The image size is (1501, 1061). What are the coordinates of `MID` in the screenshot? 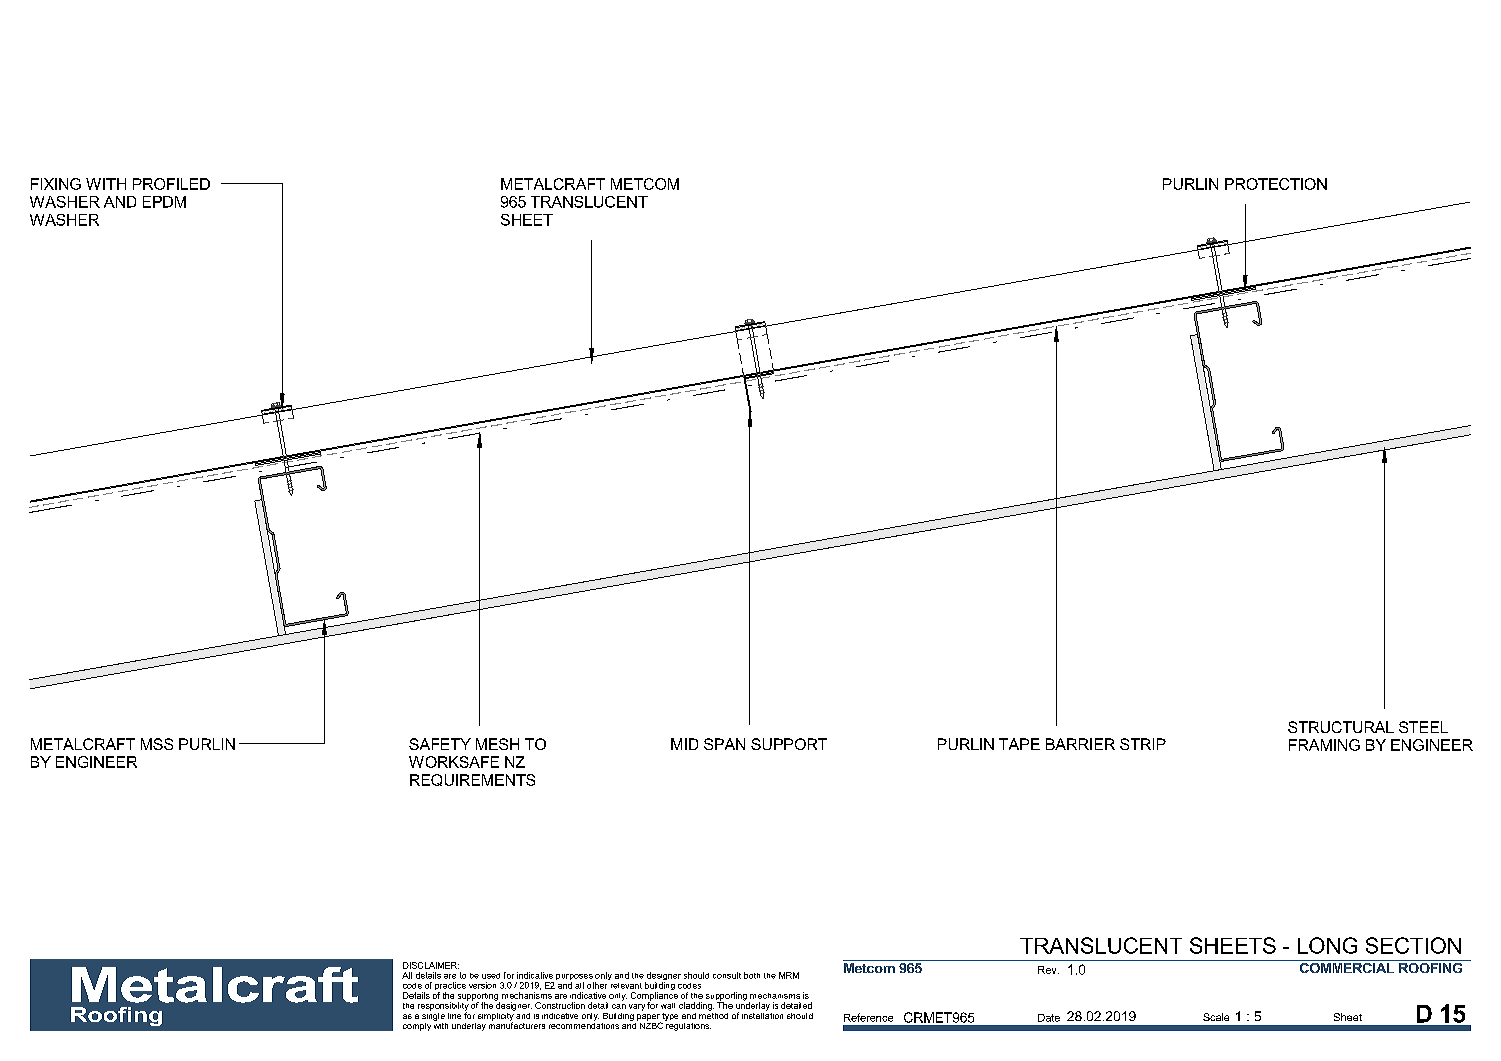 It's located at (684, 744).
